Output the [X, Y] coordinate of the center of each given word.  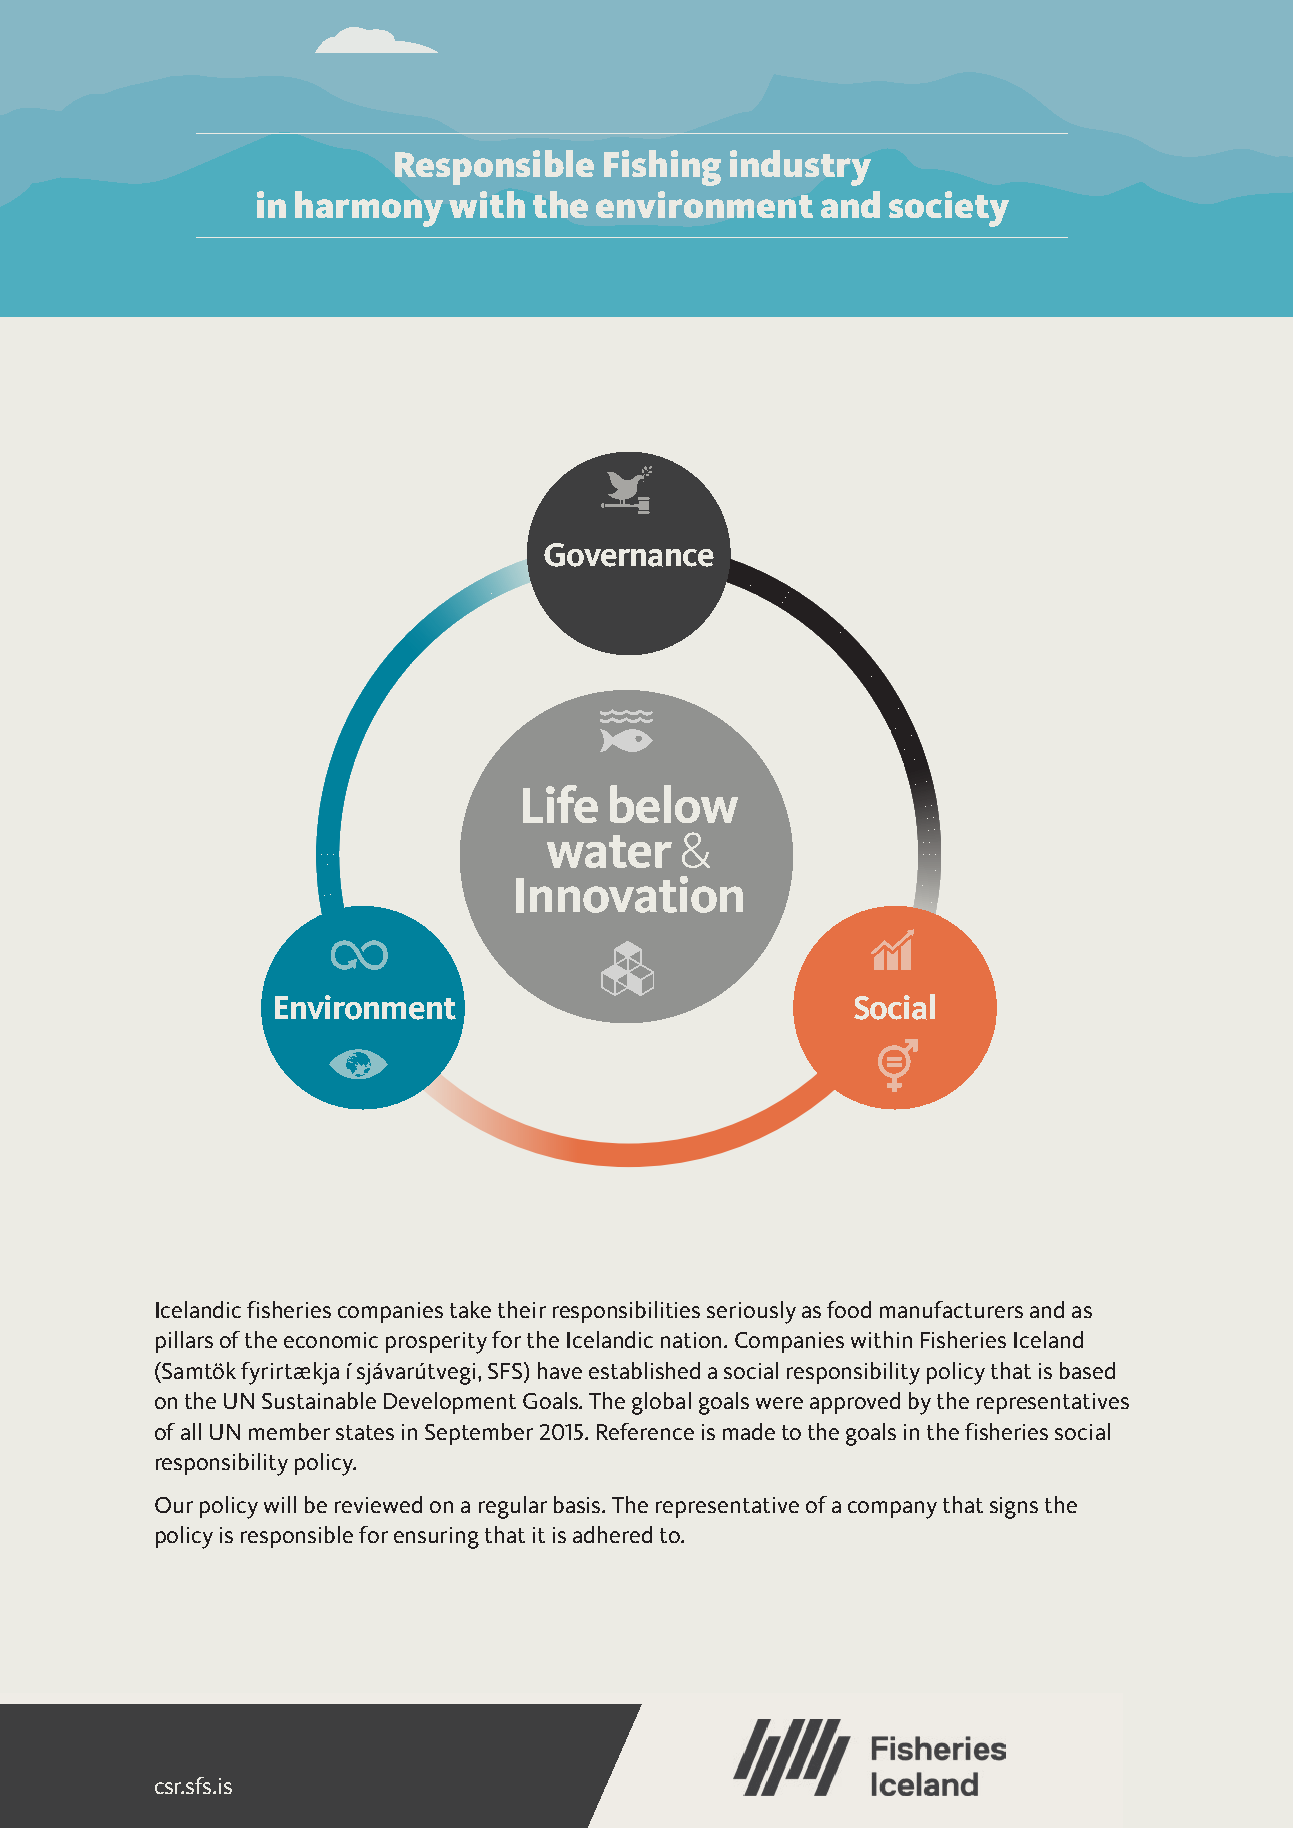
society [949, 209]
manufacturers [951, 1309]
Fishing [662, 168]
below [674, 804]
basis [579, 1504]
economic [331, 1340]
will [280, 1504]
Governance [629, 555]
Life [560, 804]
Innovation [629, 894]
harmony [369, 209]
